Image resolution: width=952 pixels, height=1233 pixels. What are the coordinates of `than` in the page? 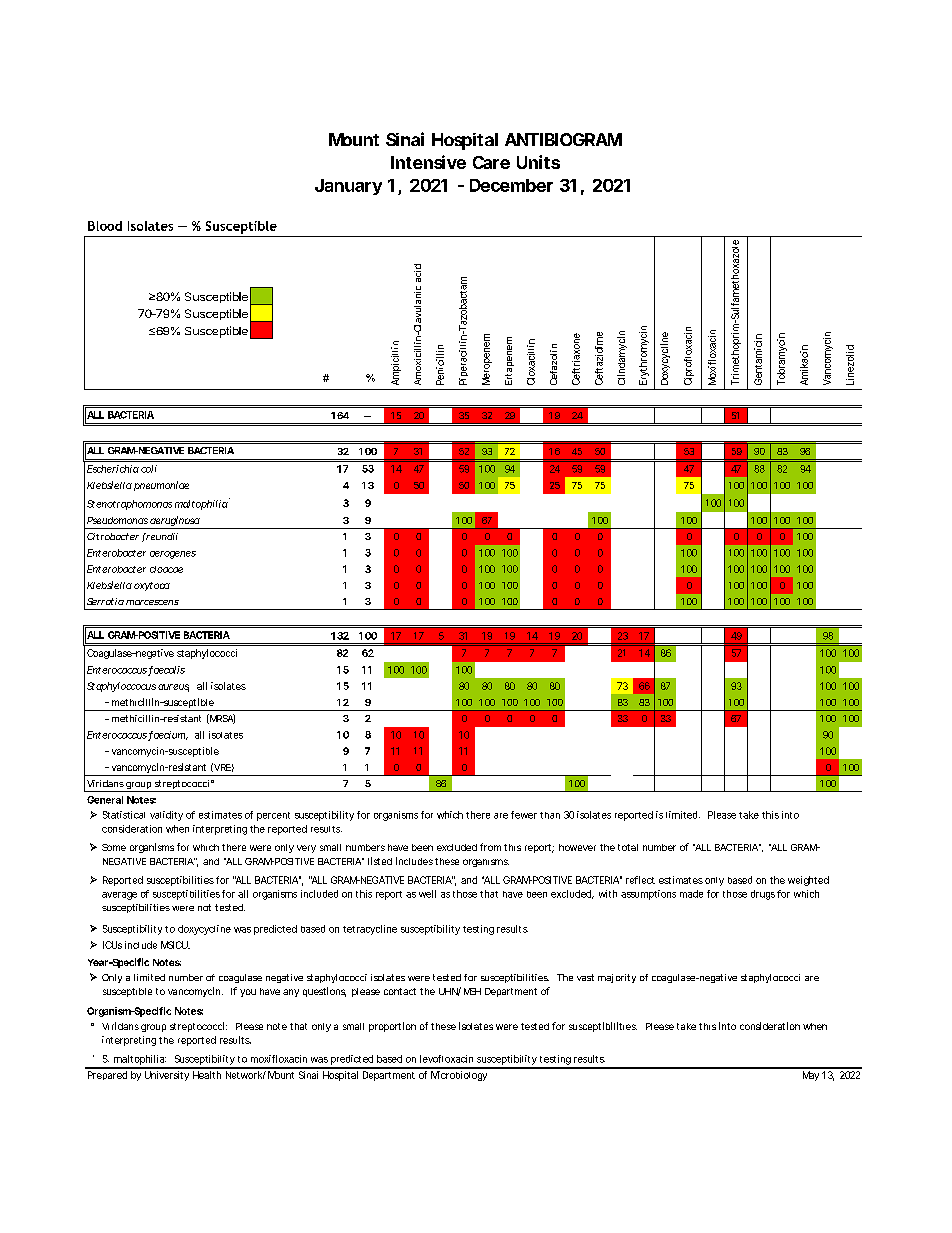 It's located at (550, 815).
